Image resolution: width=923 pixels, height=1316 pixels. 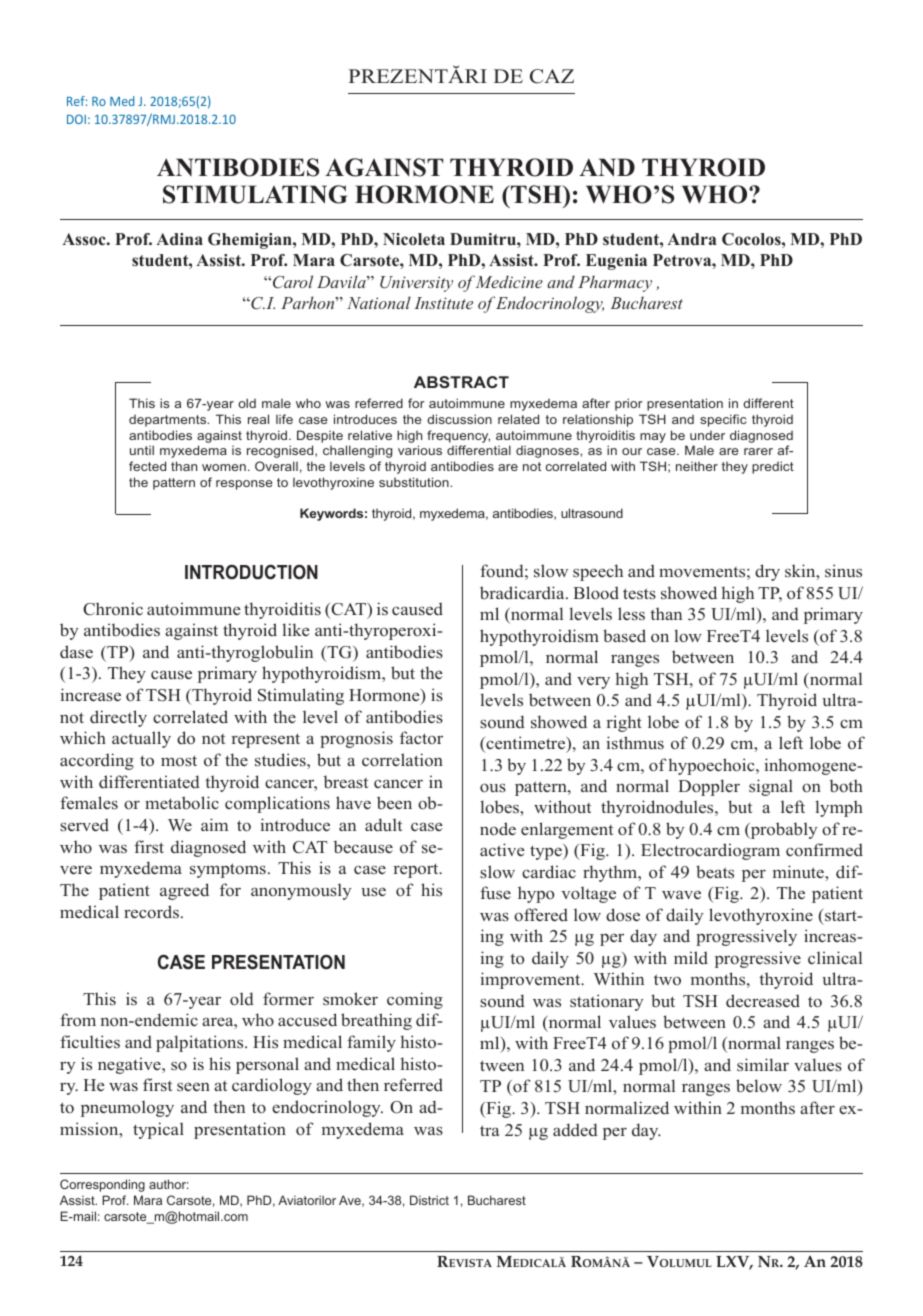 What do you see at coordinates (429, 1200) in the screenshot?
I see `District` at bounding box center [429, 1200].
